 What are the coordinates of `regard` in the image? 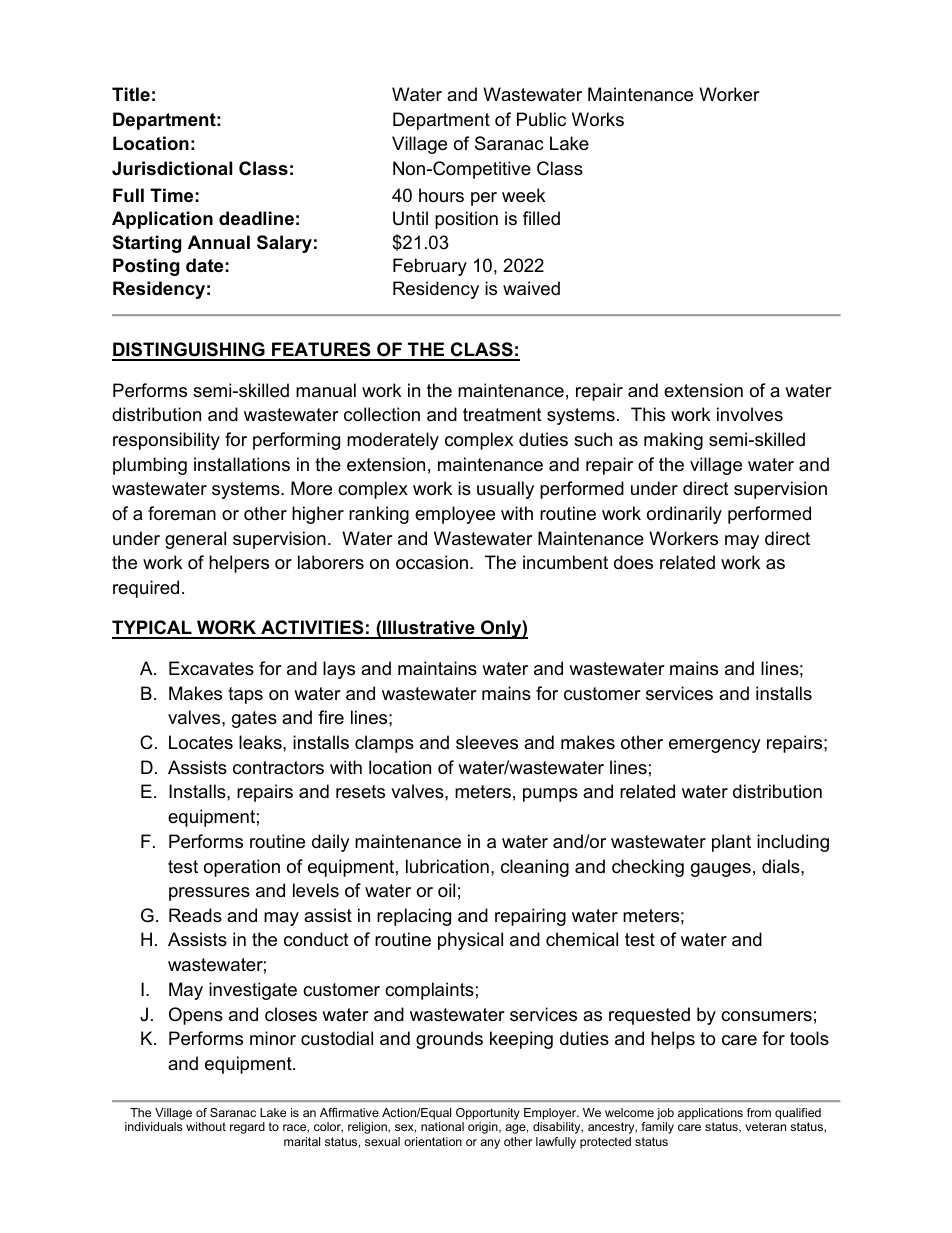 It's located at (247, 1128).
